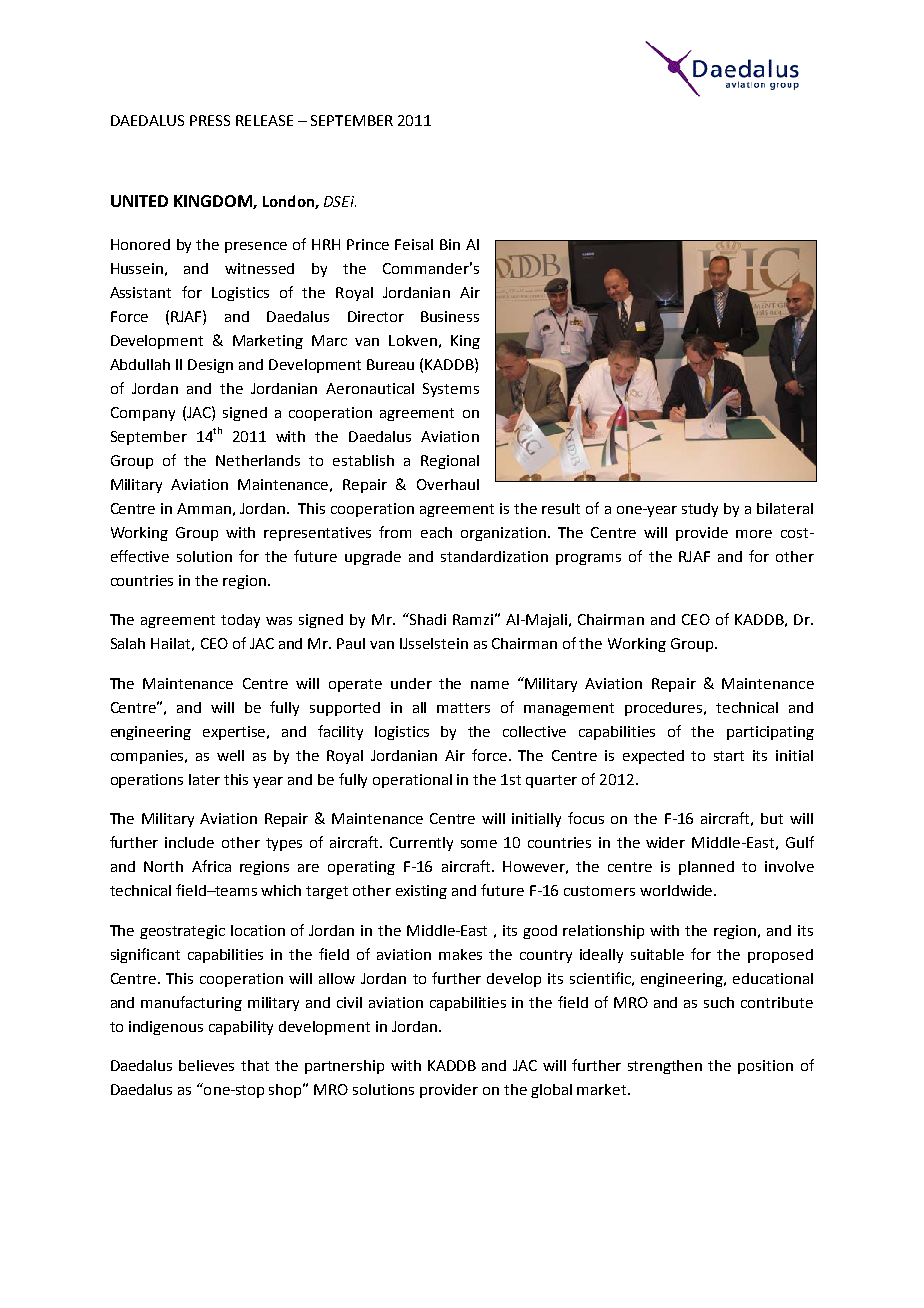 This screenshot has height=1308, width=924. Describe the element at coordinates (240, 621) in the screenshot. I see `today` at that location.
